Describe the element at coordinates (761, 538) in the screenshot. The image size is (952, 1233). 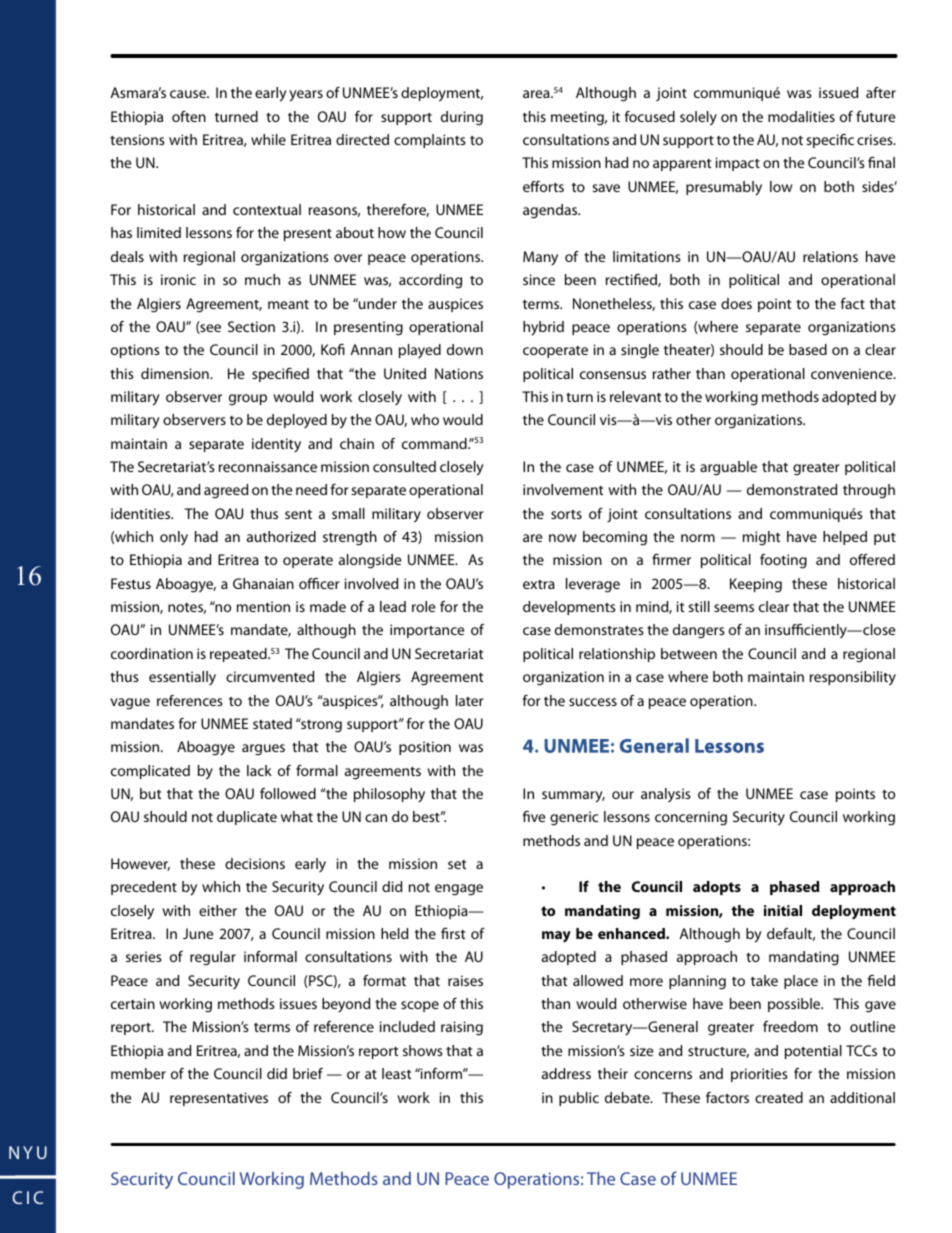
I see `might` at that location.
